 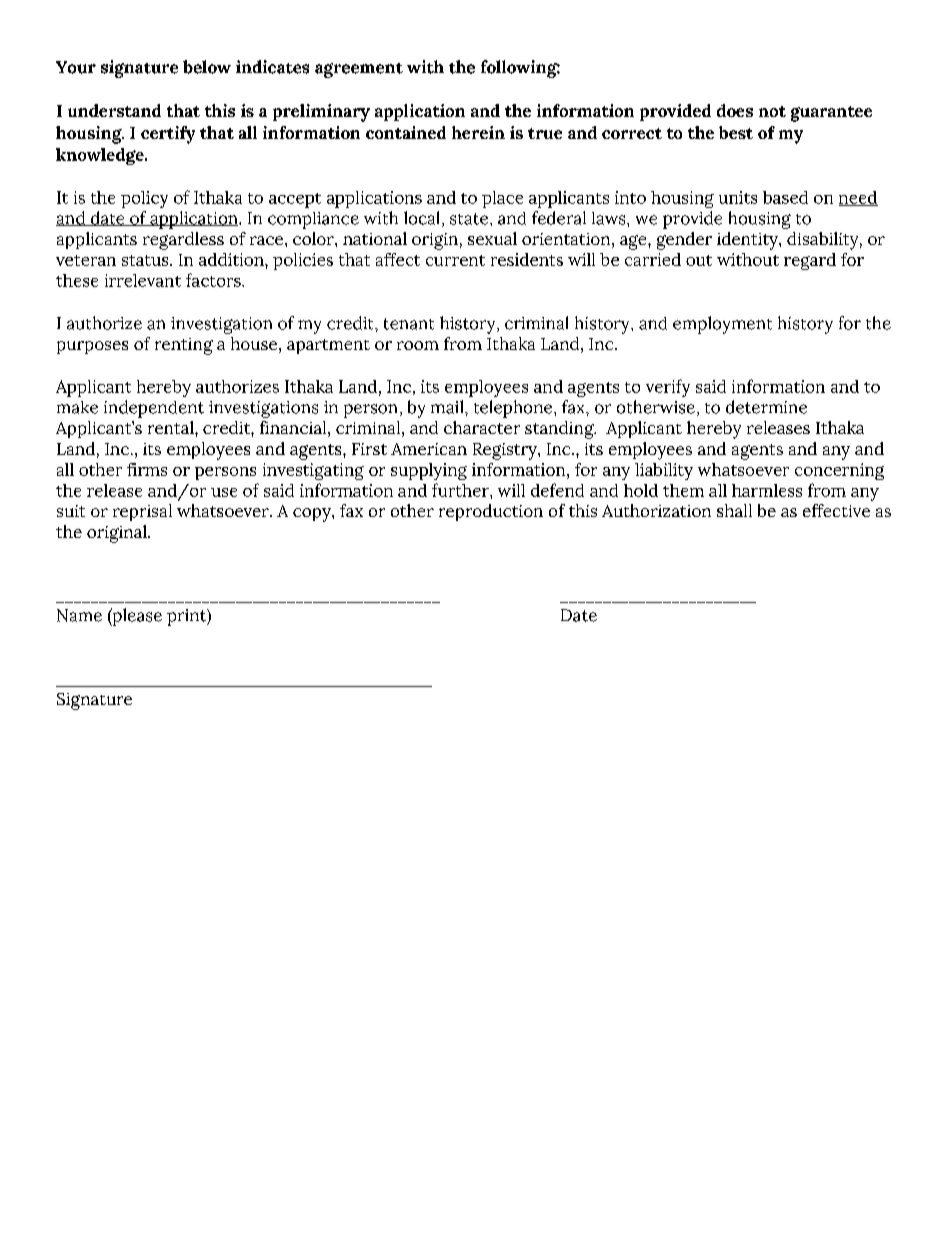 I want to click on below, so click(x=207, y=67).
